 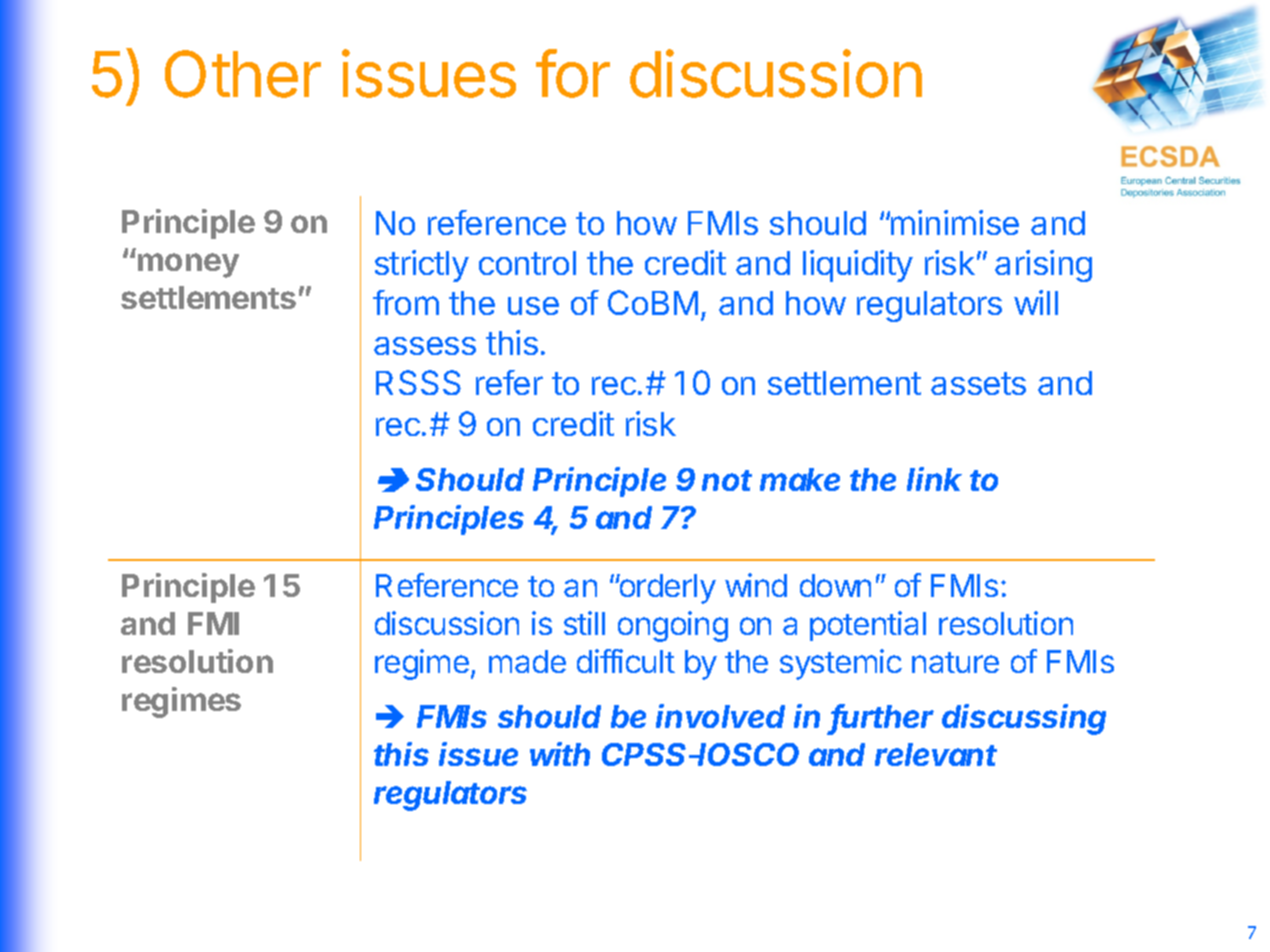 What do you see at coordinates (425, 346) in the screenshot?
I see `assess` at bounding box center [425, 346].
